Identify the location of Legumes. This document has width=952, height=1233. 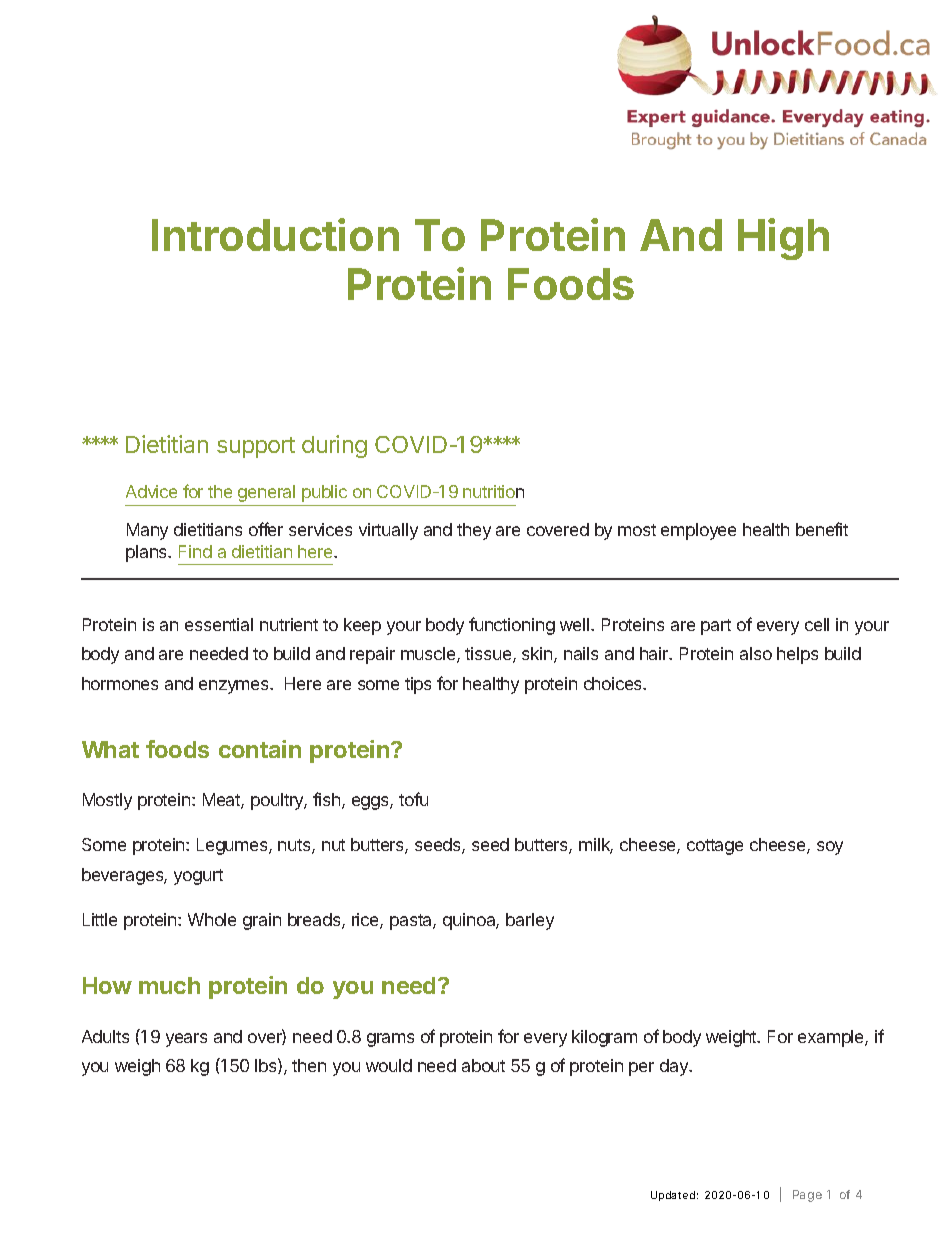
(233, 846).
